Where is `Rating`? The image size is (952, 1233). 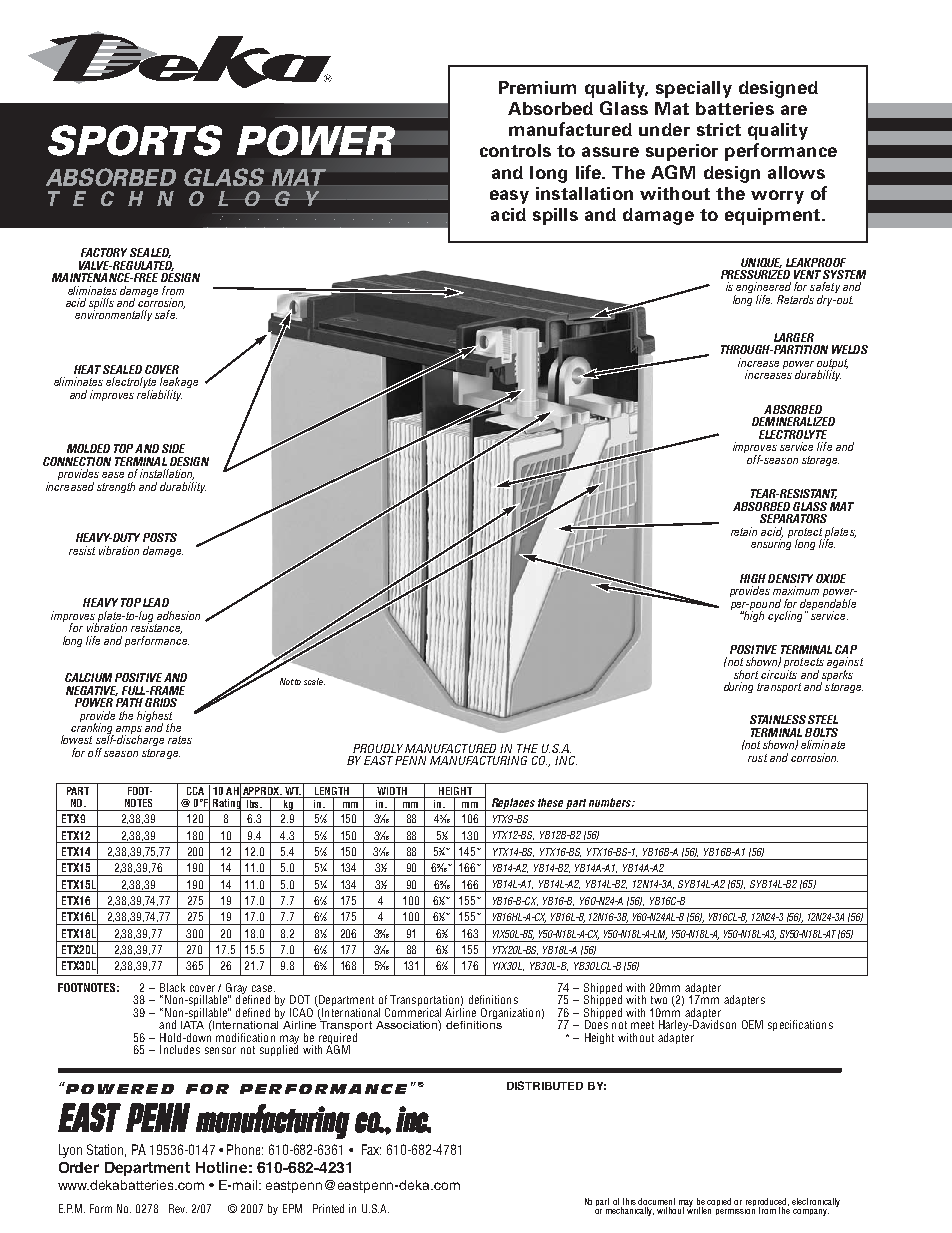 Rating is located at coordinates (226, 803).
